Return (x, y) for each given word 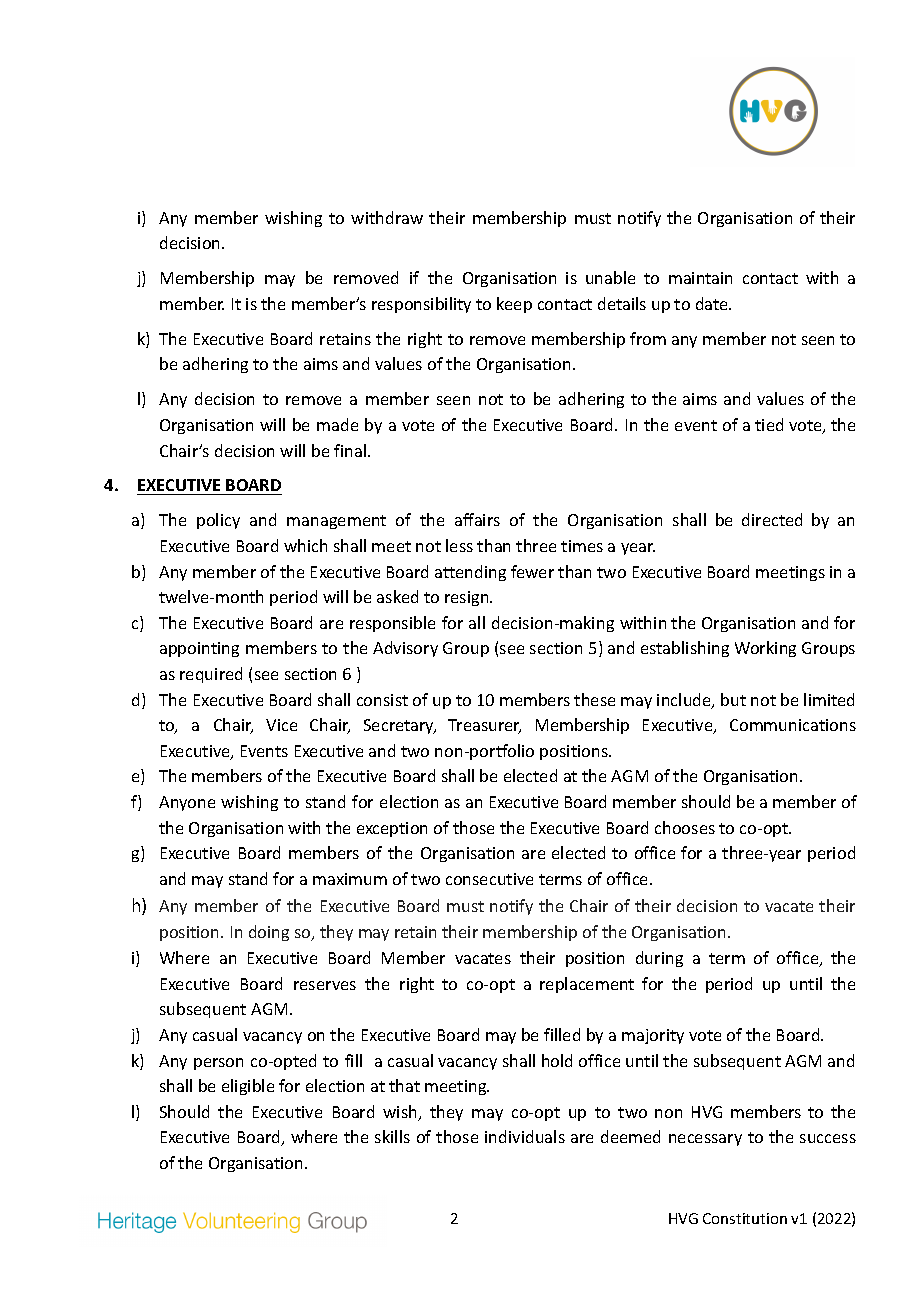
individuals (525, 1136)
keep (514, 305)
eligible (248, 1087)
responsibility (421, 305)
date (713, 303)
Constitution (745, 1218)
